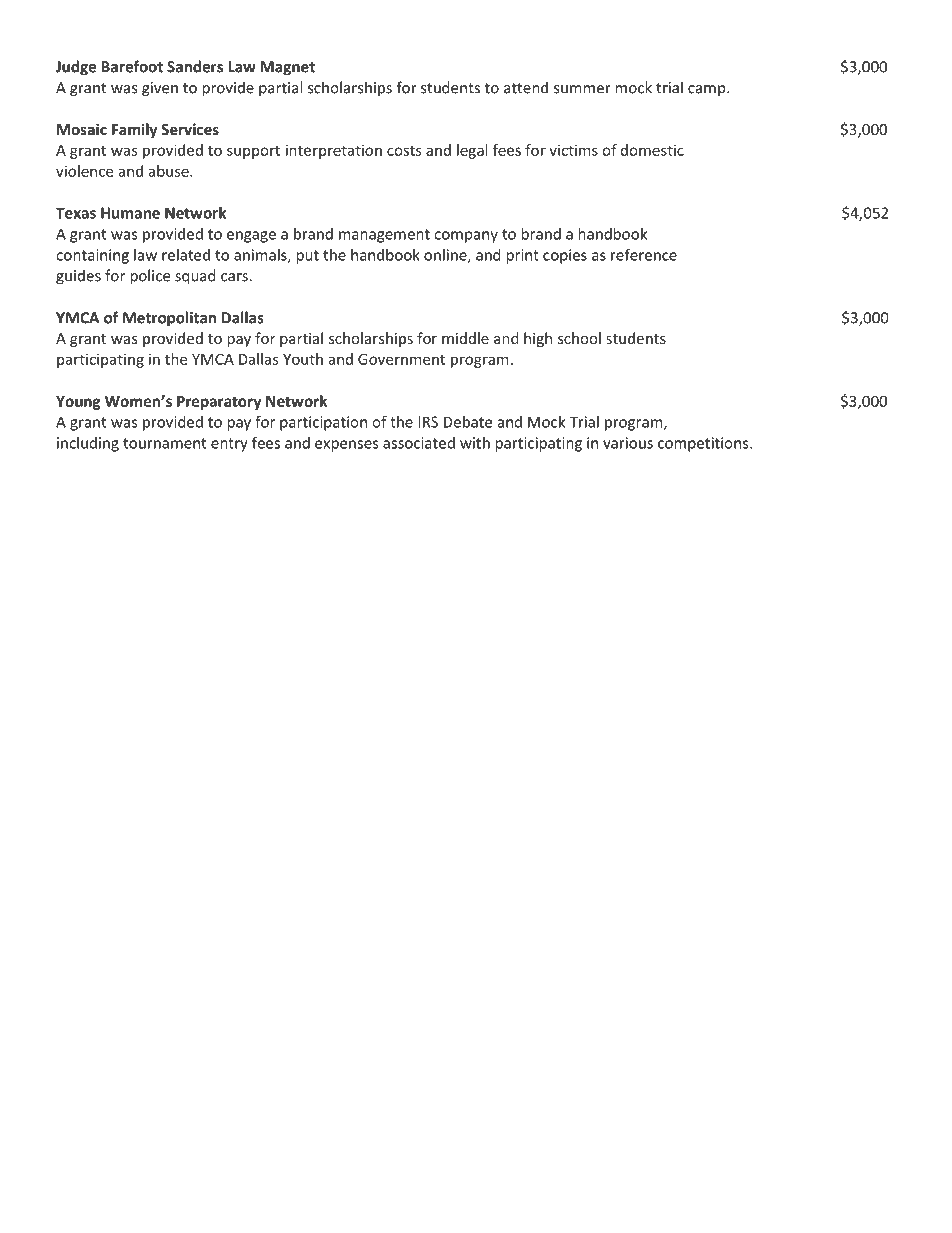  I want to click on management, so click(384, 236).
